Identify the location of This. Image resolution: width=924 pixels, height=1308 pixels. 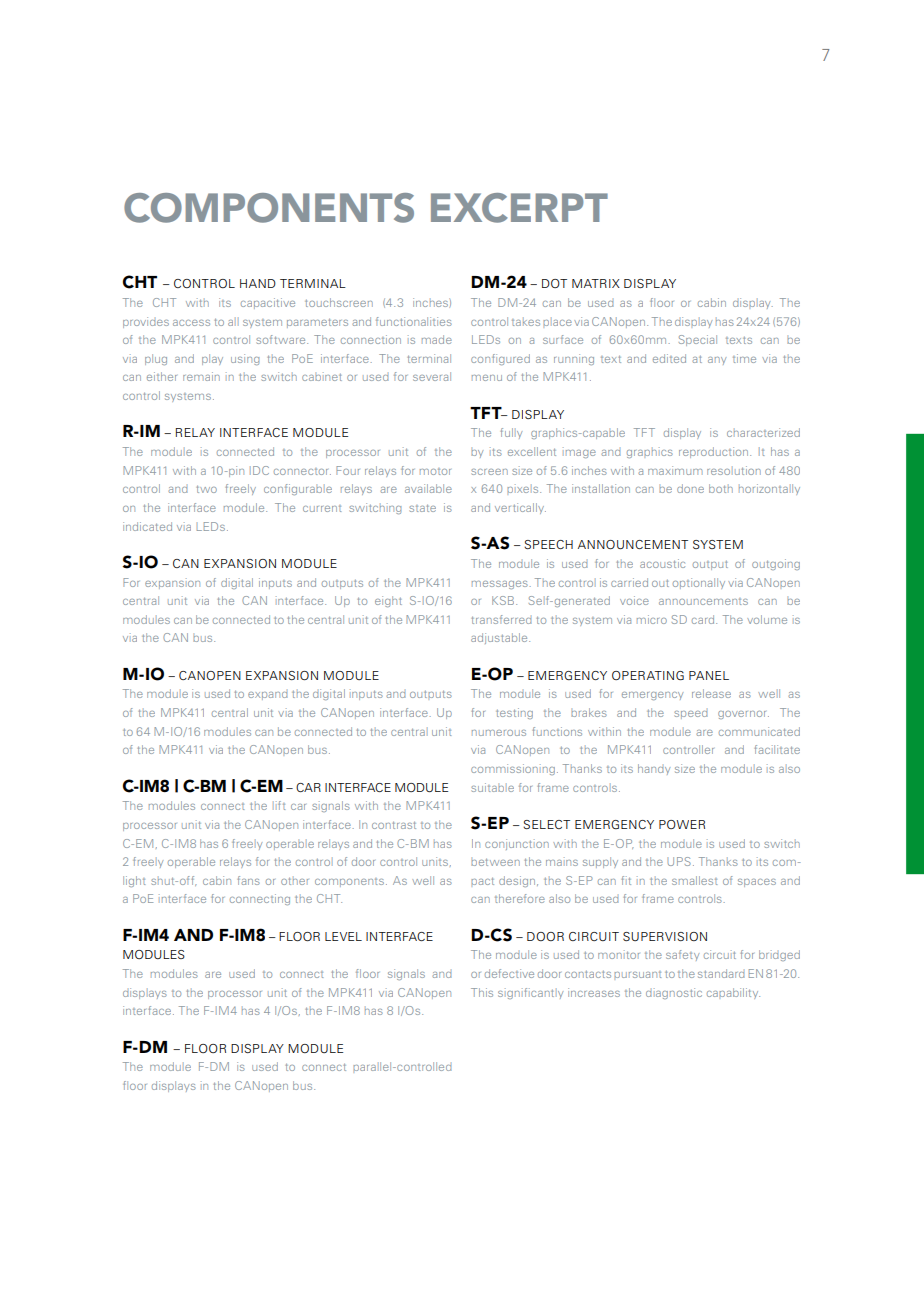
(482, 992).
